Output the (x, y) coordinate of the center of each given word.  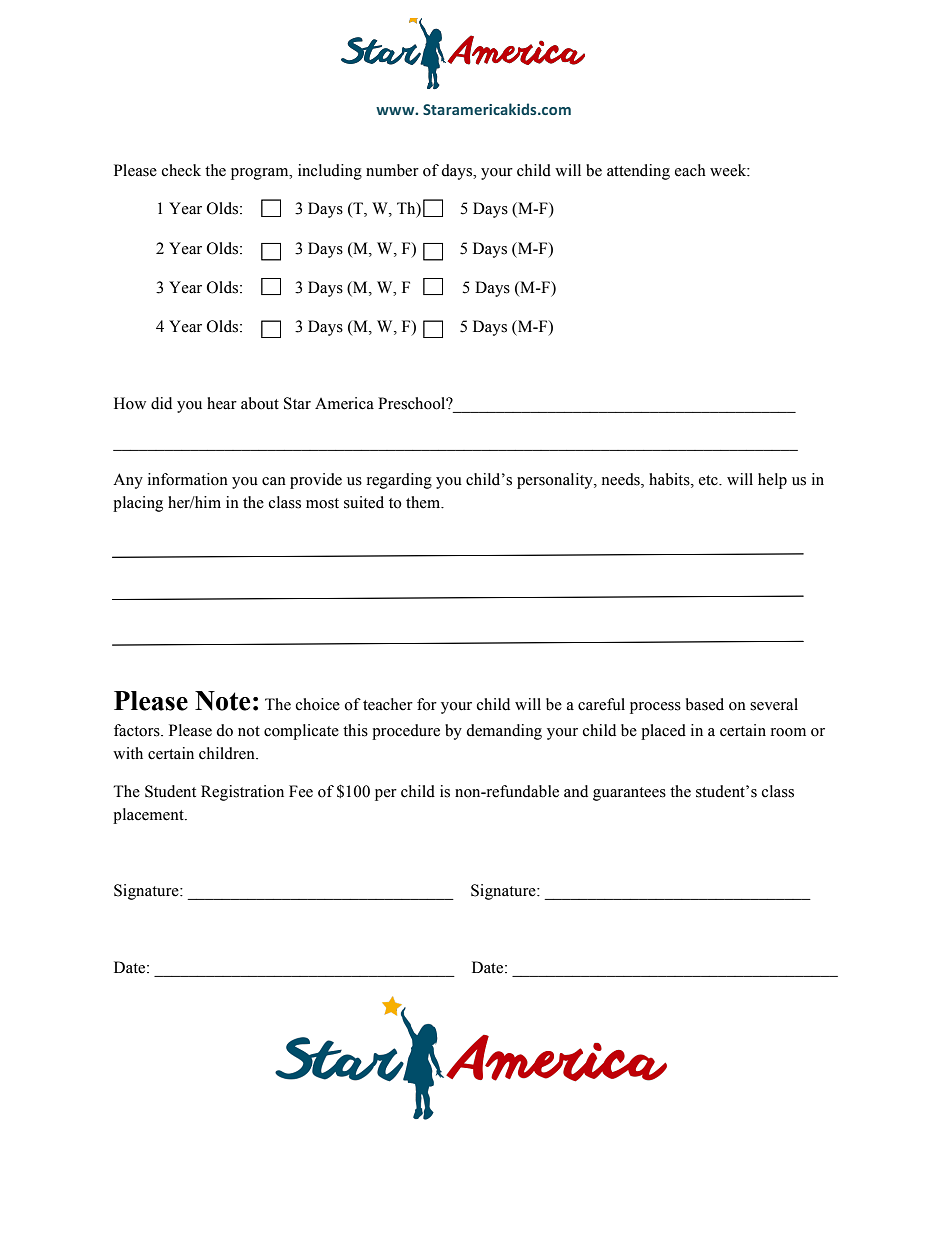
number (392, 170)
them (424, 502)
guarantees (629, 794)
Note (222, 701)
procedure (406, 732)
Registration (242, 793)
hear (222, 403)
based (705, 704)
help (772, 481)
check (181, 170)
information (188, 479)
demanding (504, 732)
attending (638, 172)
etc (709, 480)
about (260, 403)
